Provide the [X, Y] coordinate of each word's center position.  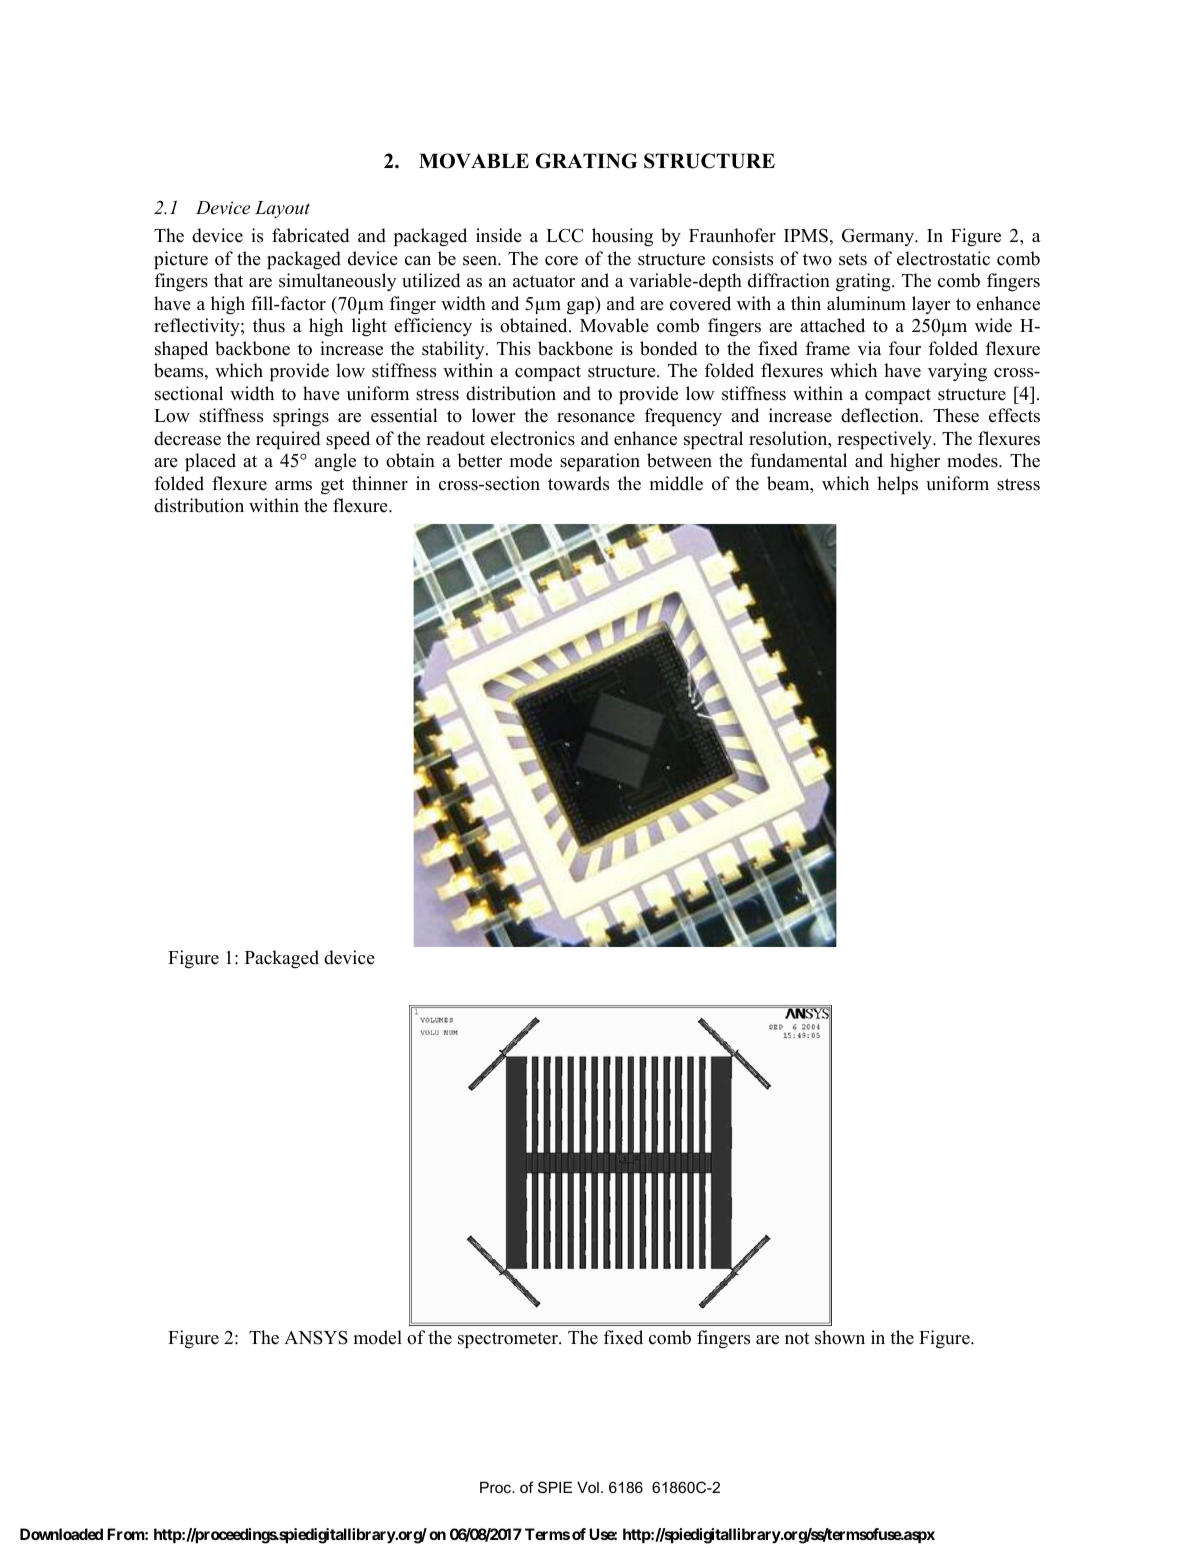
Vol [588, 1487]
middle [676, 483]
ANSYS [316, 1337]
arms [293, 486]
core [561, 261]
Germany [879, 237]
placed [210, 462]
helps [897, 485]
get [332, 486]
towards [578, 483]
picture [181, 260]
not [797, 1339]
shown [840, 1337]
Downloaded [61, 1534]
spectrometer [509, 1340]
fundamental [799, 460]
